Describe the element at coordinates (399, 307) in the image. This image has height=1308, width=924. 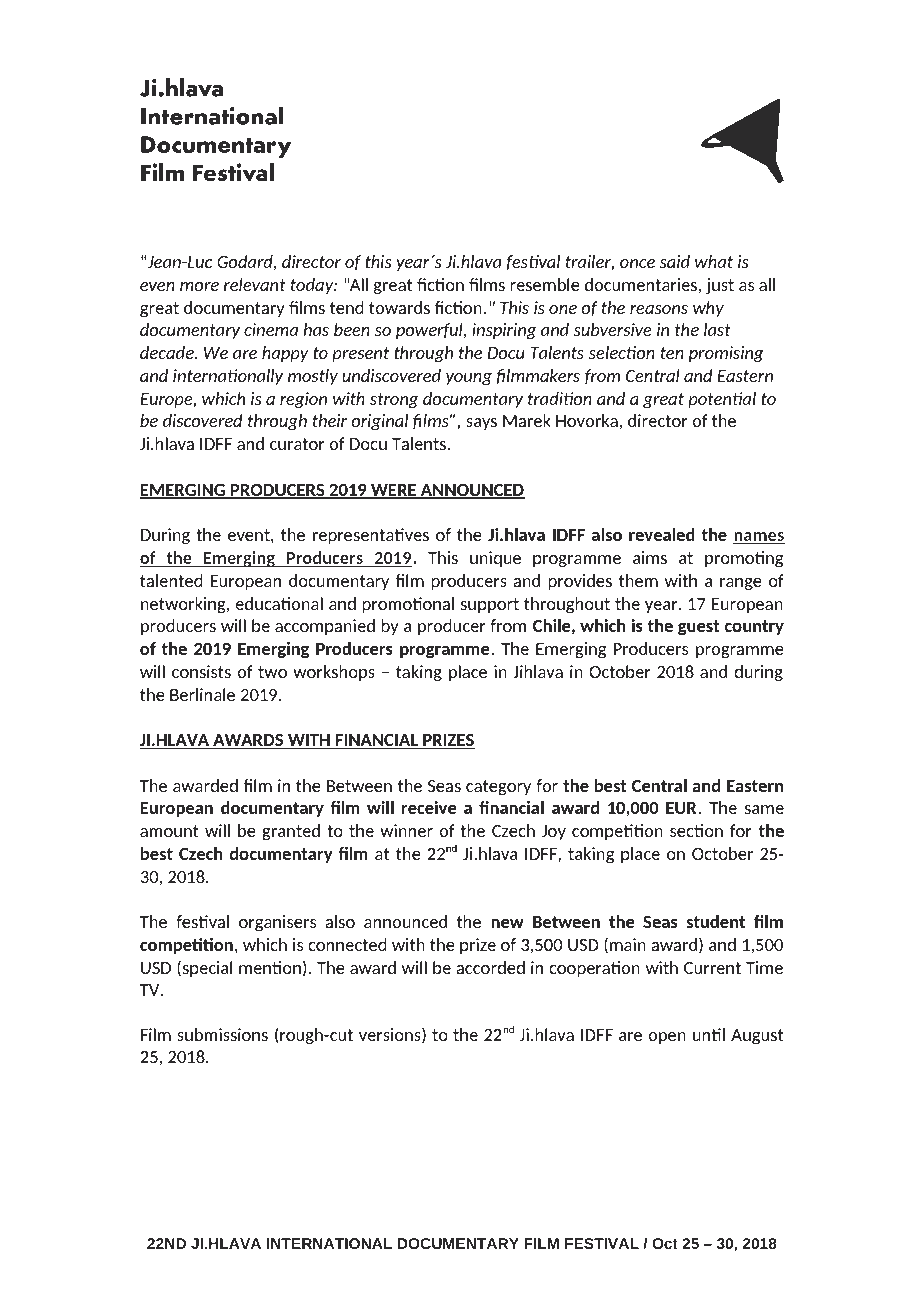
I see `towards` at that location.
